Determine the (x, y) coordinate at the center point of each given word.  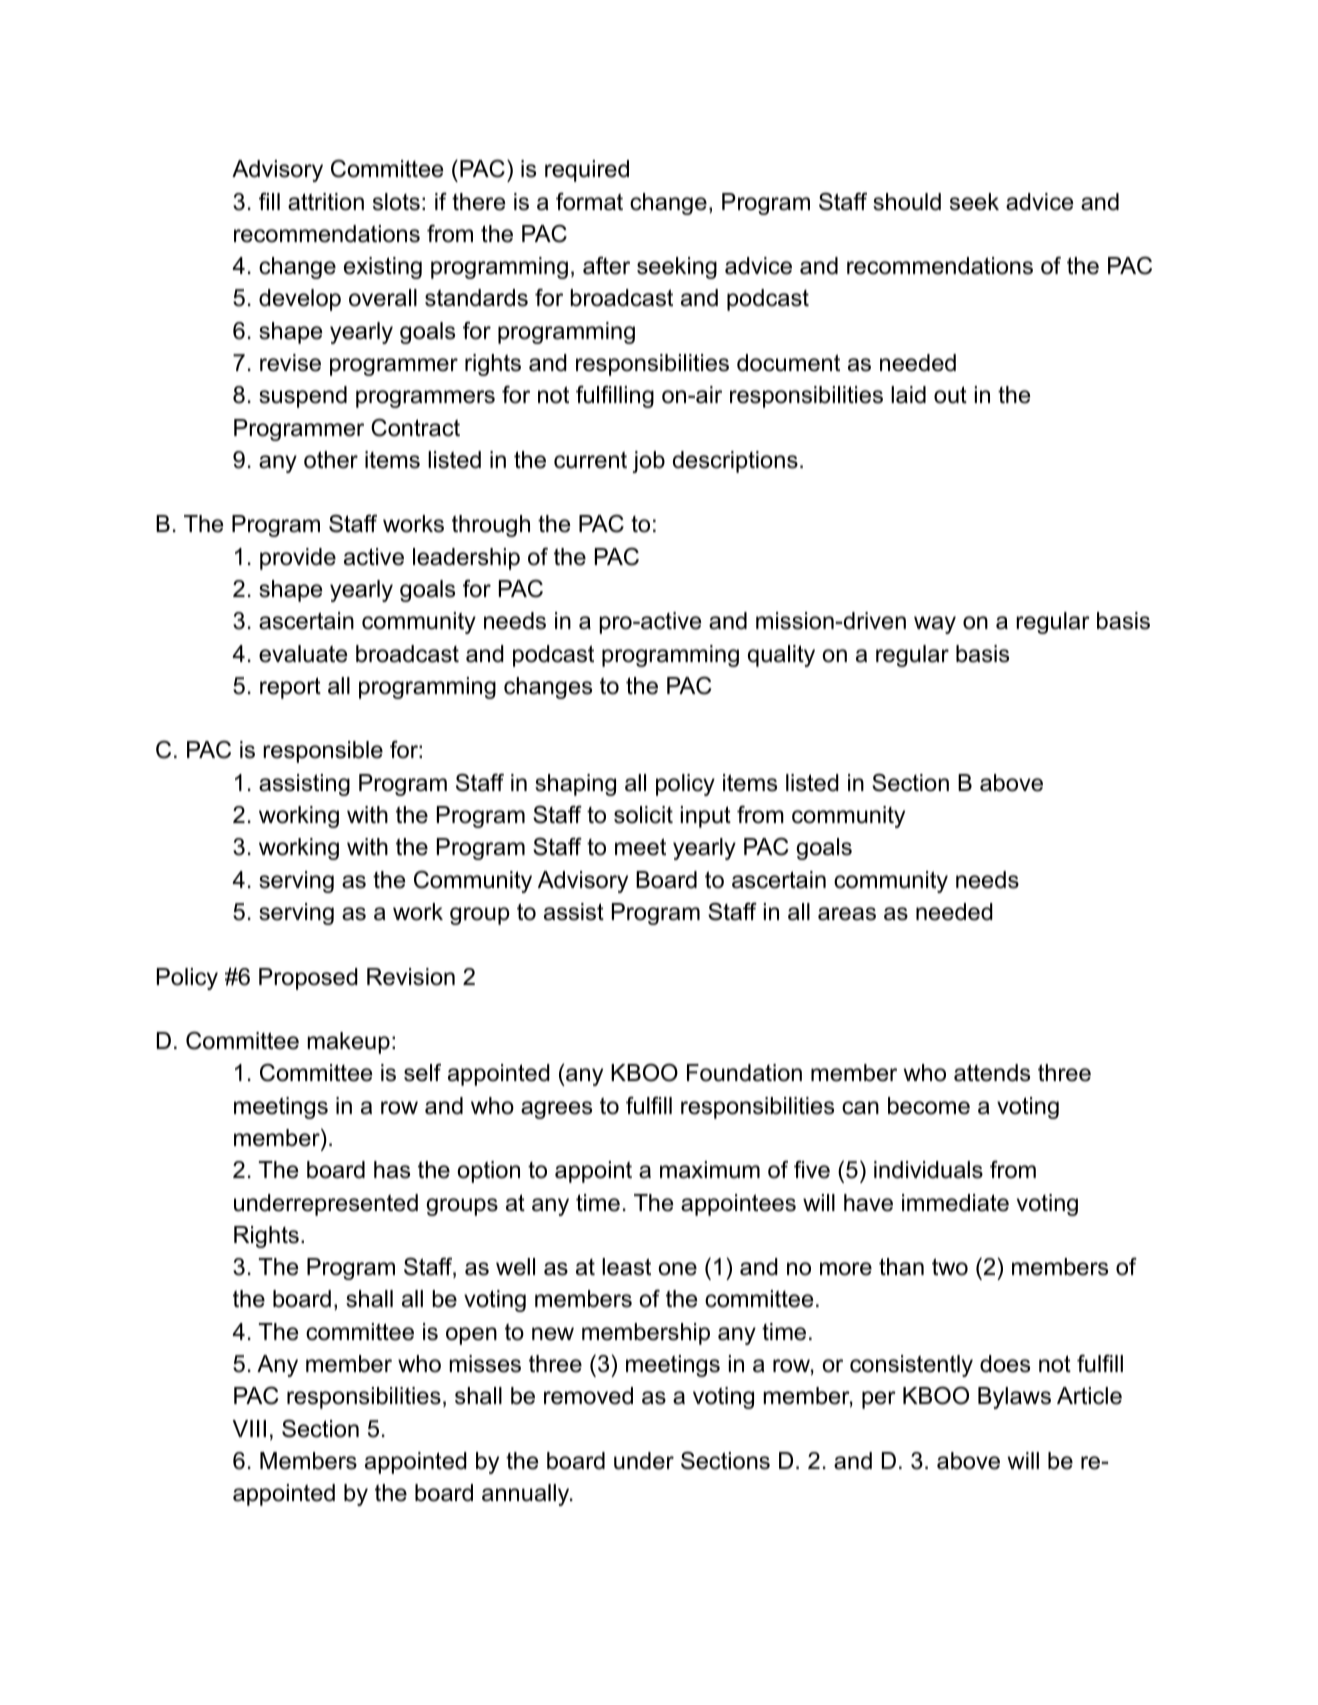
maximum (710, 1170)
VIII (249, 1428)
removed (588, 1396)
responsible (323, 752)
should (907, 202)
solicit (643, 815)
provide (298, 559)
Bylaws (1014, 1398)
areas (847, 914)
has (392, 1170)
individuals (928, 1170)
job (648, 462)
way (935, 625)
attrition (326, 202)
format (589, 201)
